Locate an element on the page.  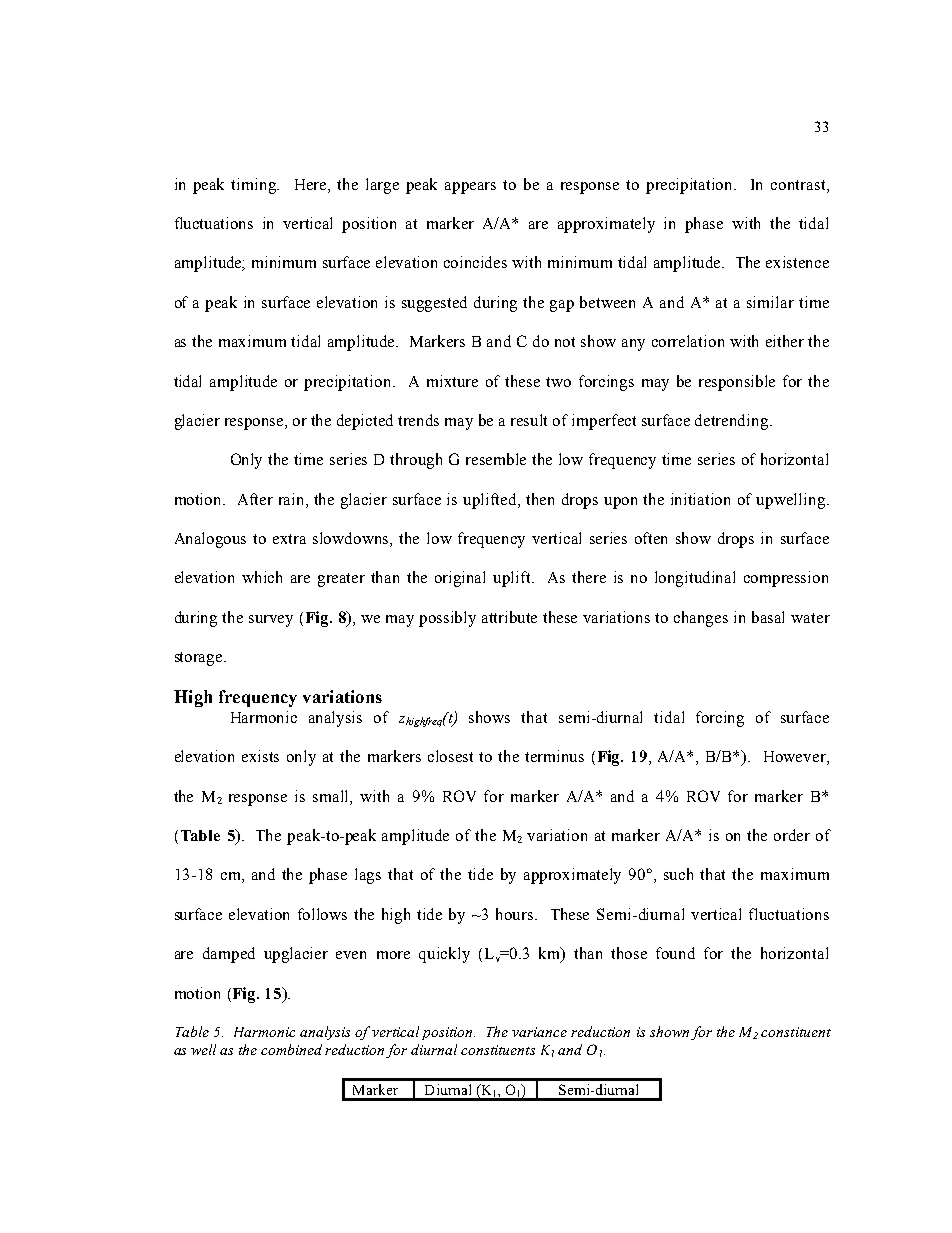
combined is located at coordinates (291, 1049).
